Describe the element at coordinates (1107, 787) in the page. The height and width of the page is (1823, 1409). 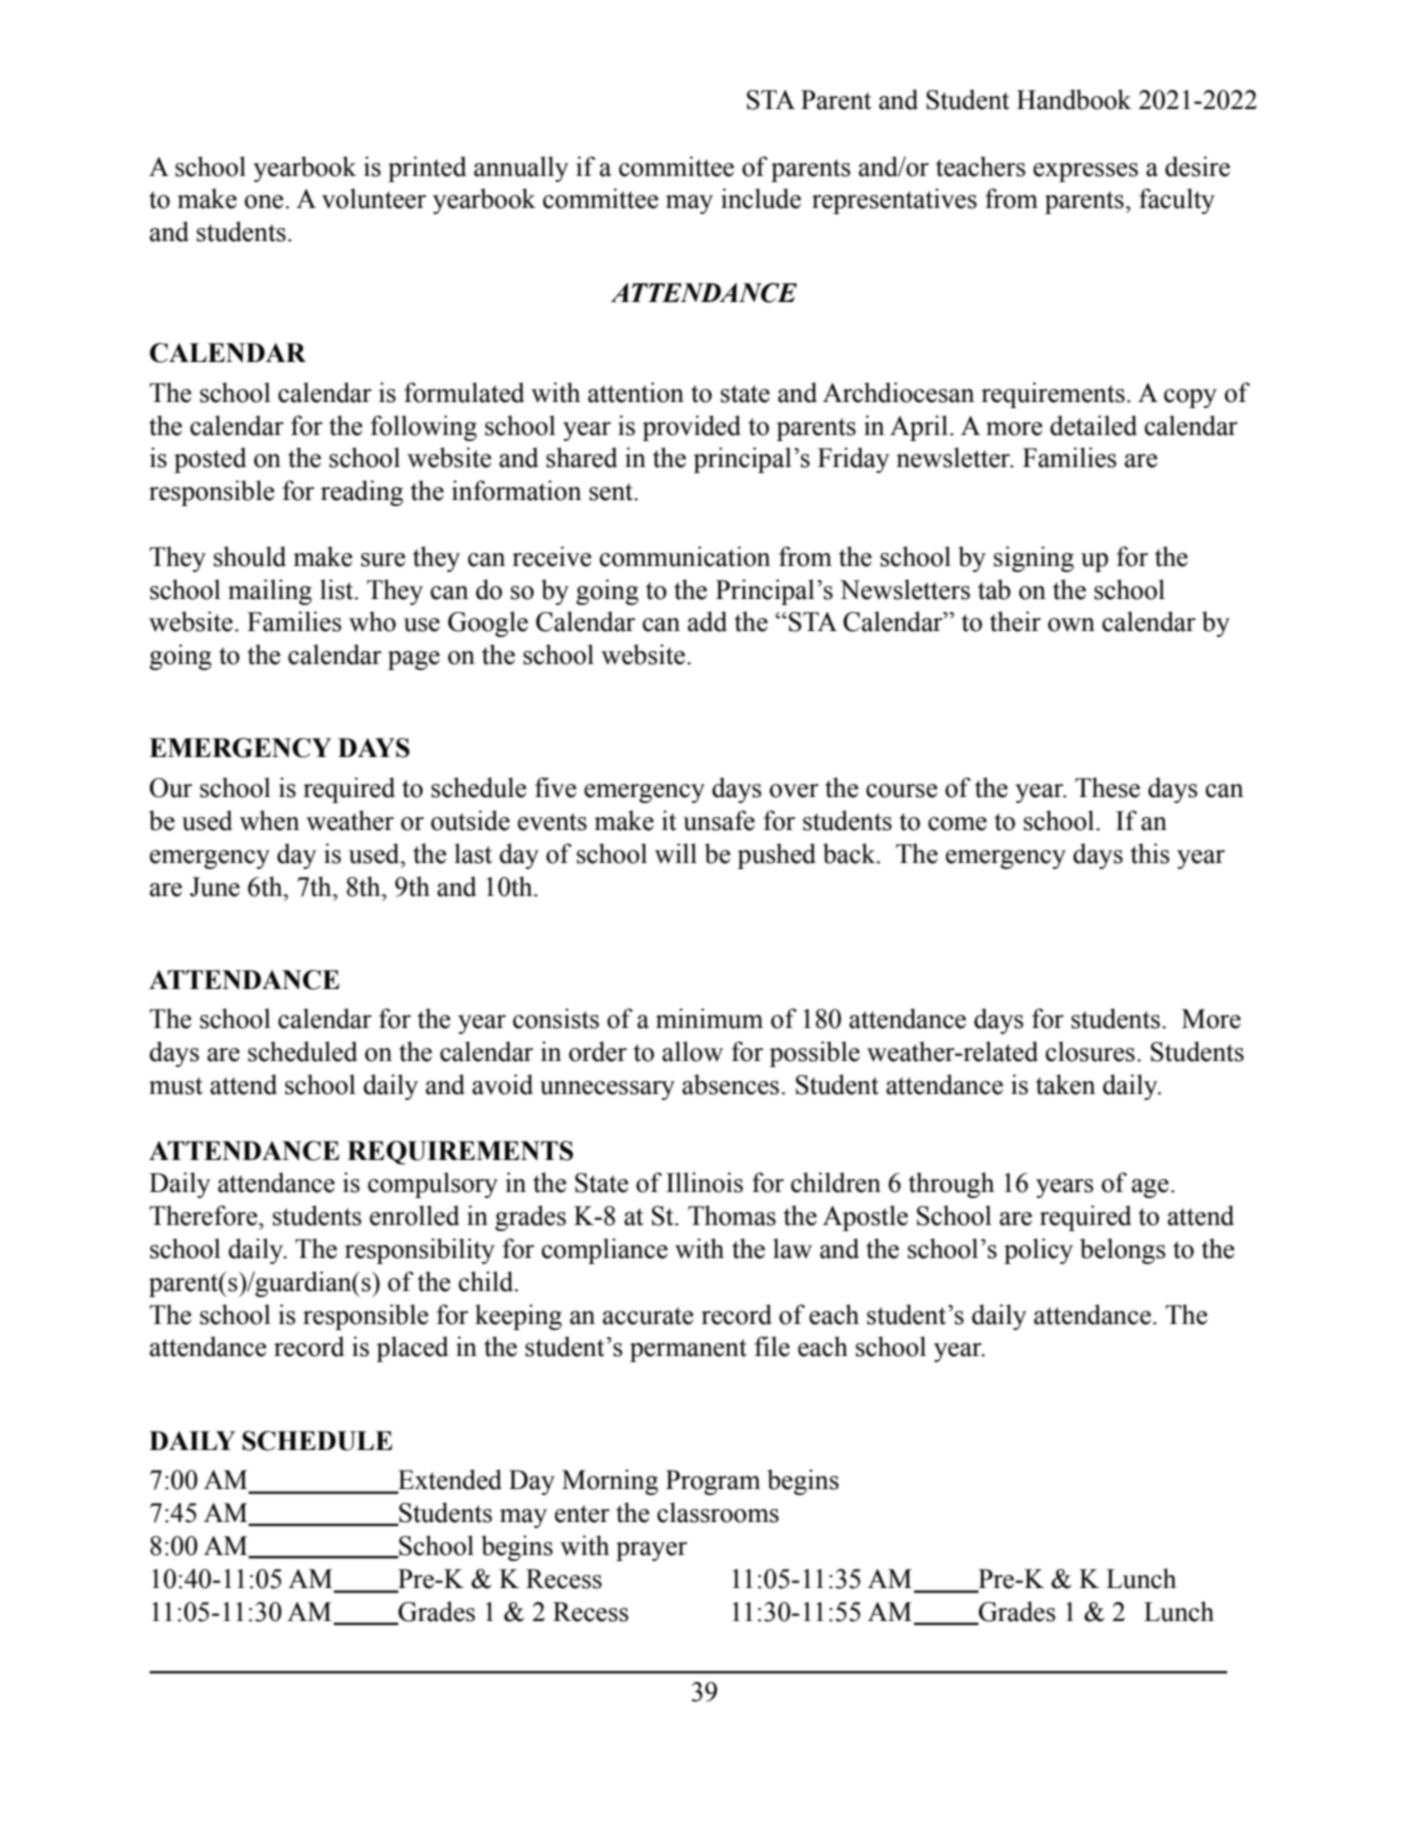
I see `These` at that location.
